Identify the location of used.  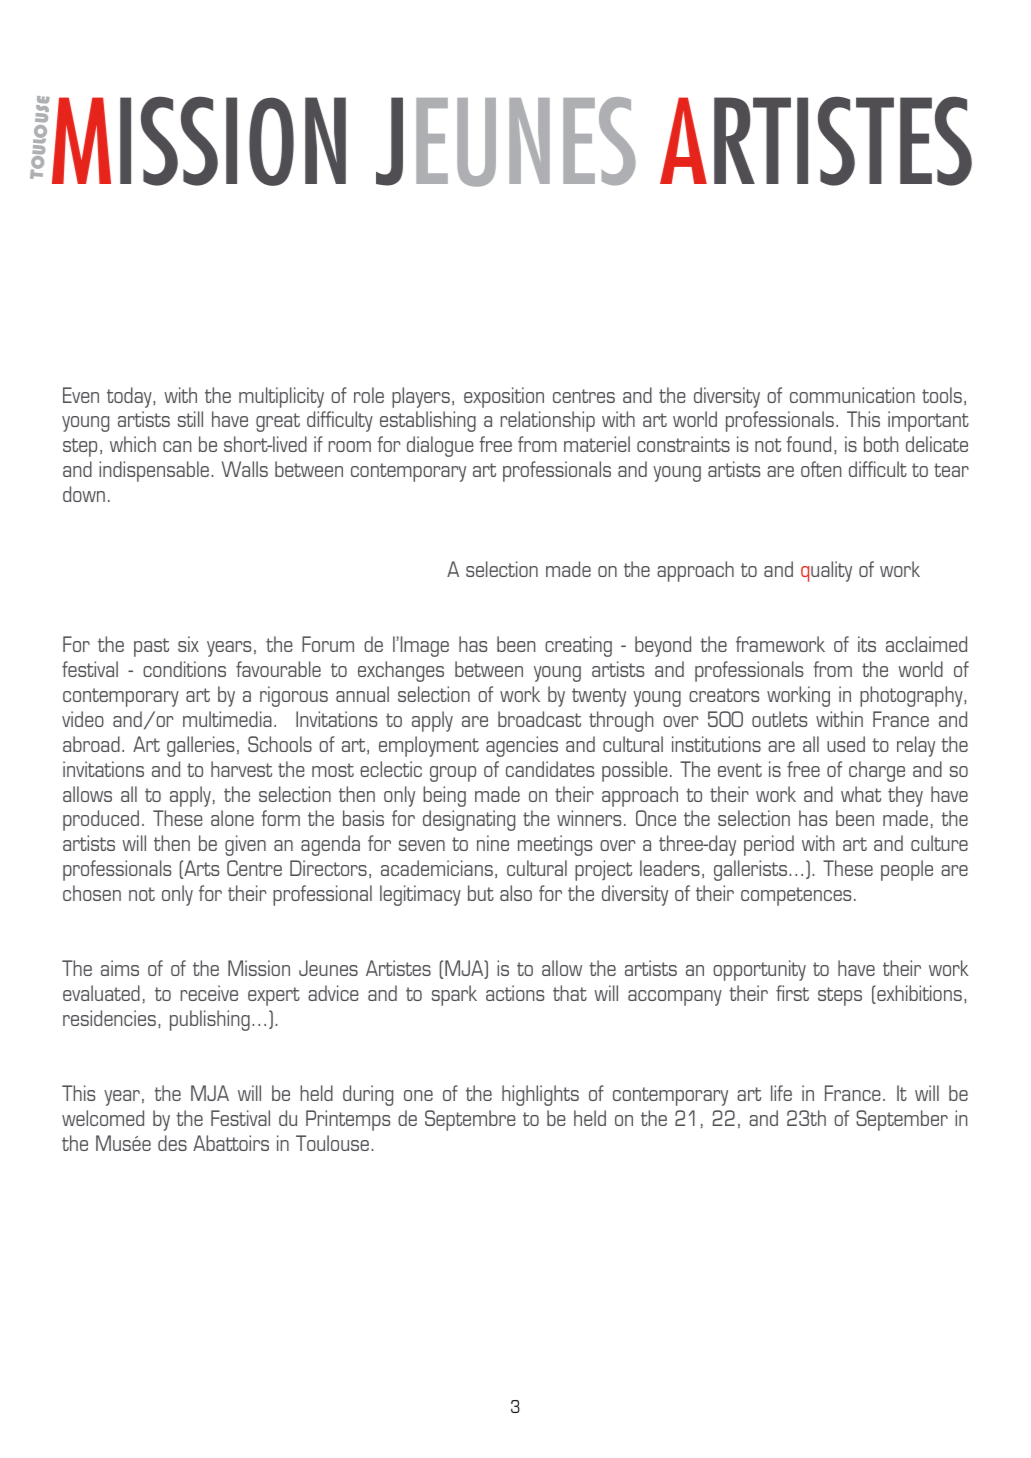
(846, 744).
